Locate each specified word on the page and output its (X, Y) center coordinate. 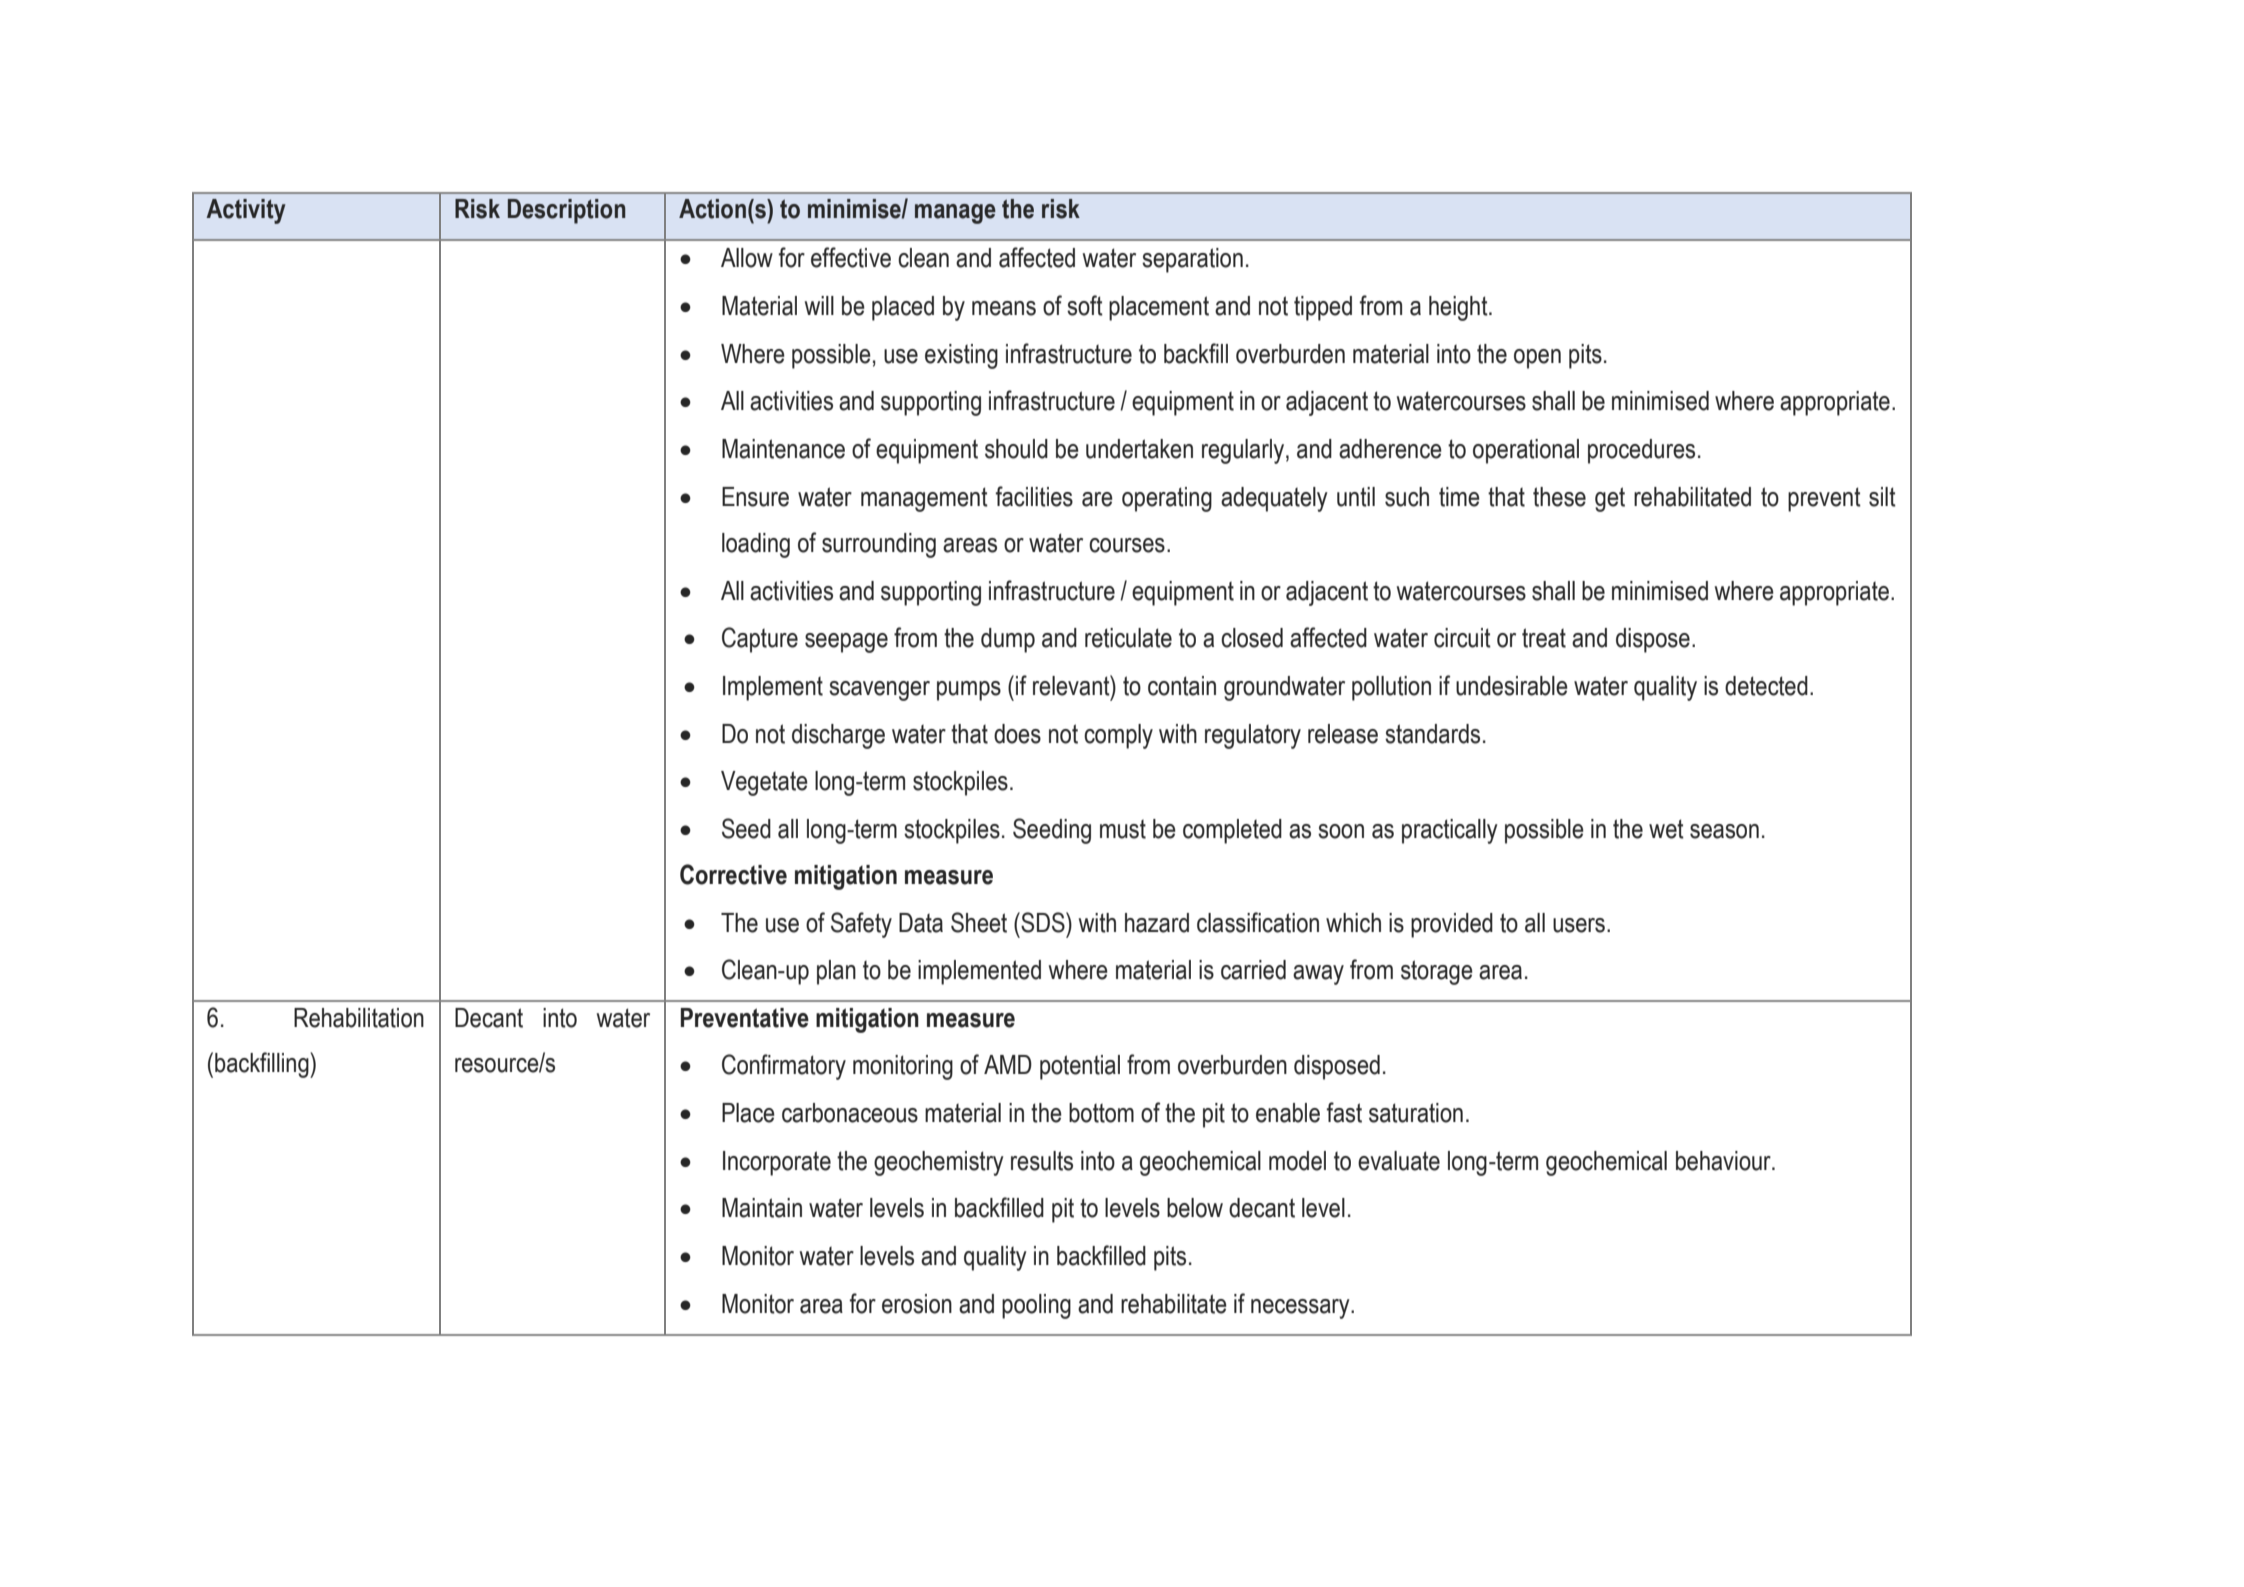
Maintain (762, 1208)
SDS (1043, 922)
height (1459, 308)
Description (567, 211)
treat (1544, 638)
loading (756, 545)
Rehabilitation (359, 1018)
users (1579, 925)
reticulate (1128, 638)
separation (1192, 260)
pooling (1036, 1306)
